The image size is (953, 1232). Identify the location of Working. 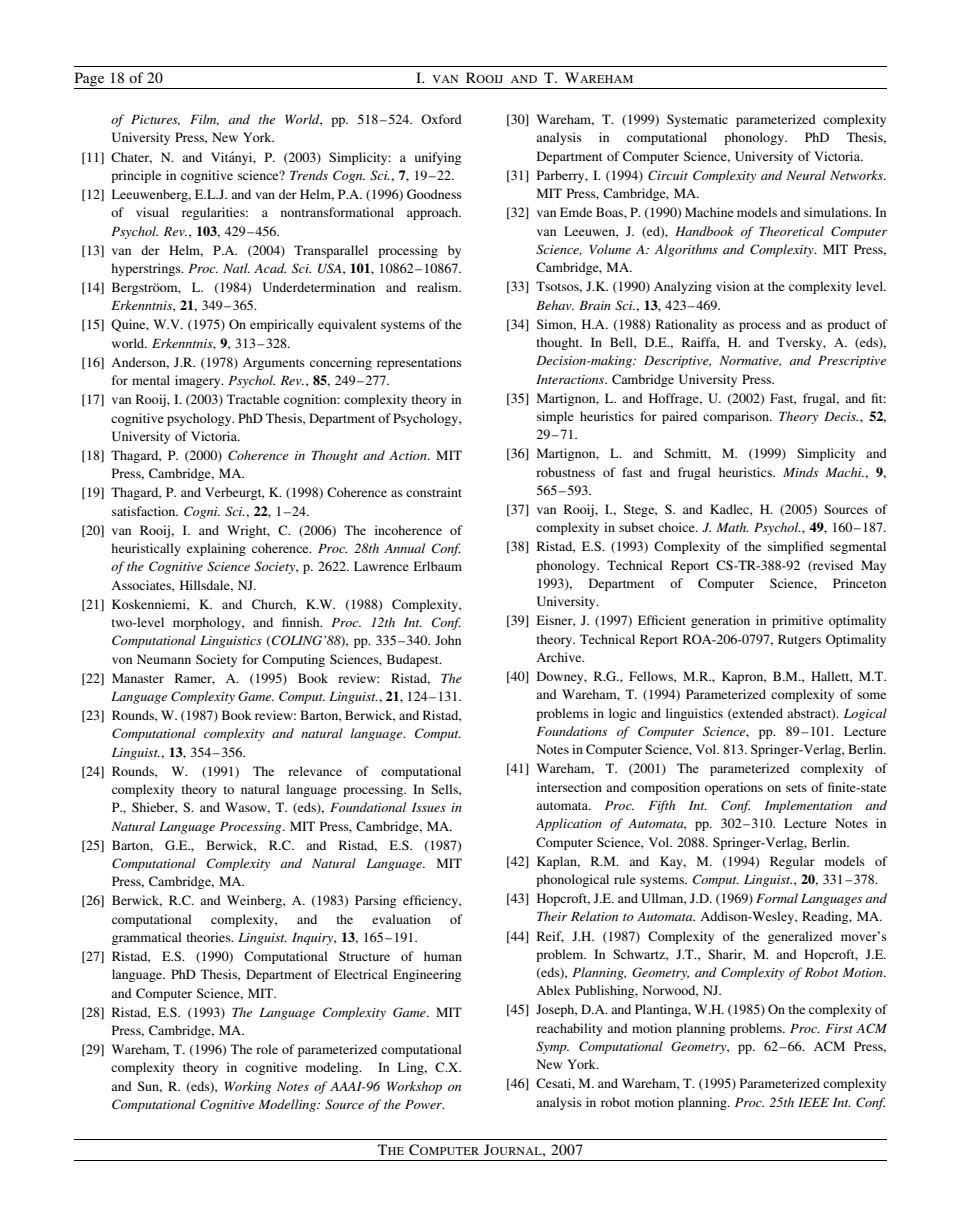
(248, 1087).
